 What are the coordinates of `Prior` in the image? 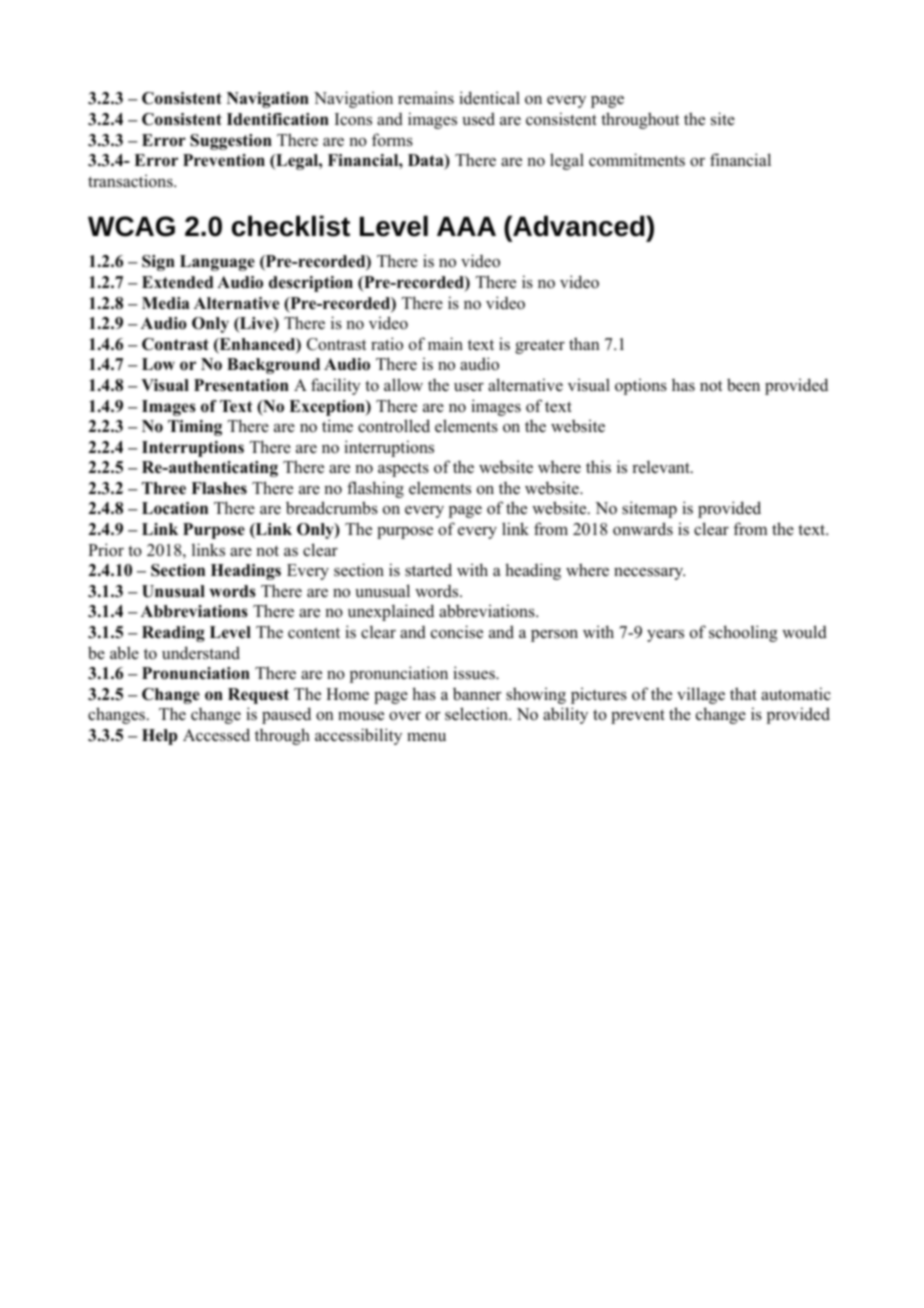 It's located at (106, 550).
